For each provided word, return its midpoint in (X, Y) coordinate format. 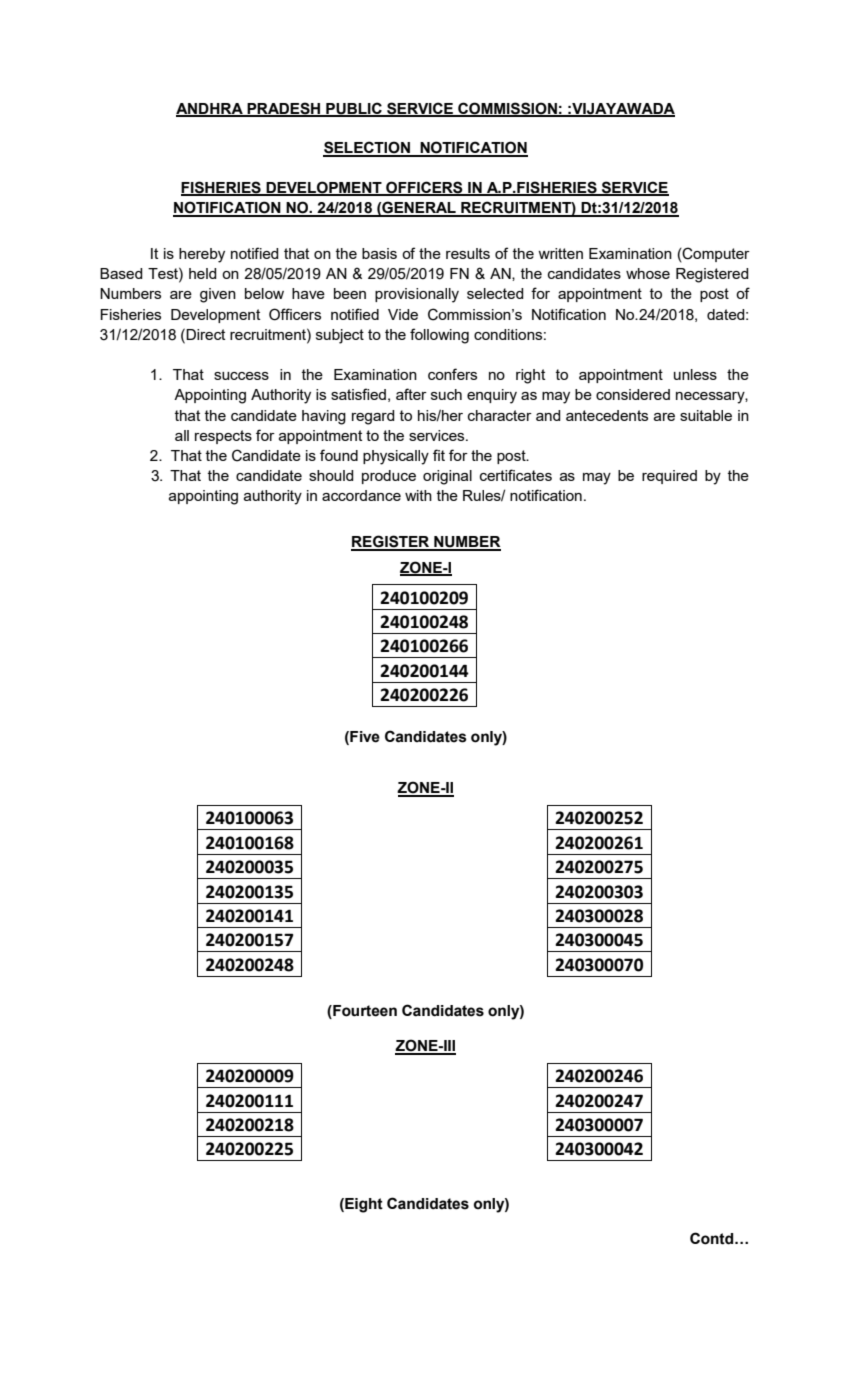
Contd (713, 1238)
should (331, 475)
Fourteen (364, 1012)
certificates (516, 475)
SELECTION (367, 148)
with (418, 495)
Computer (715, 254)
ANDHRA (210, 109)
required (669, 477)
